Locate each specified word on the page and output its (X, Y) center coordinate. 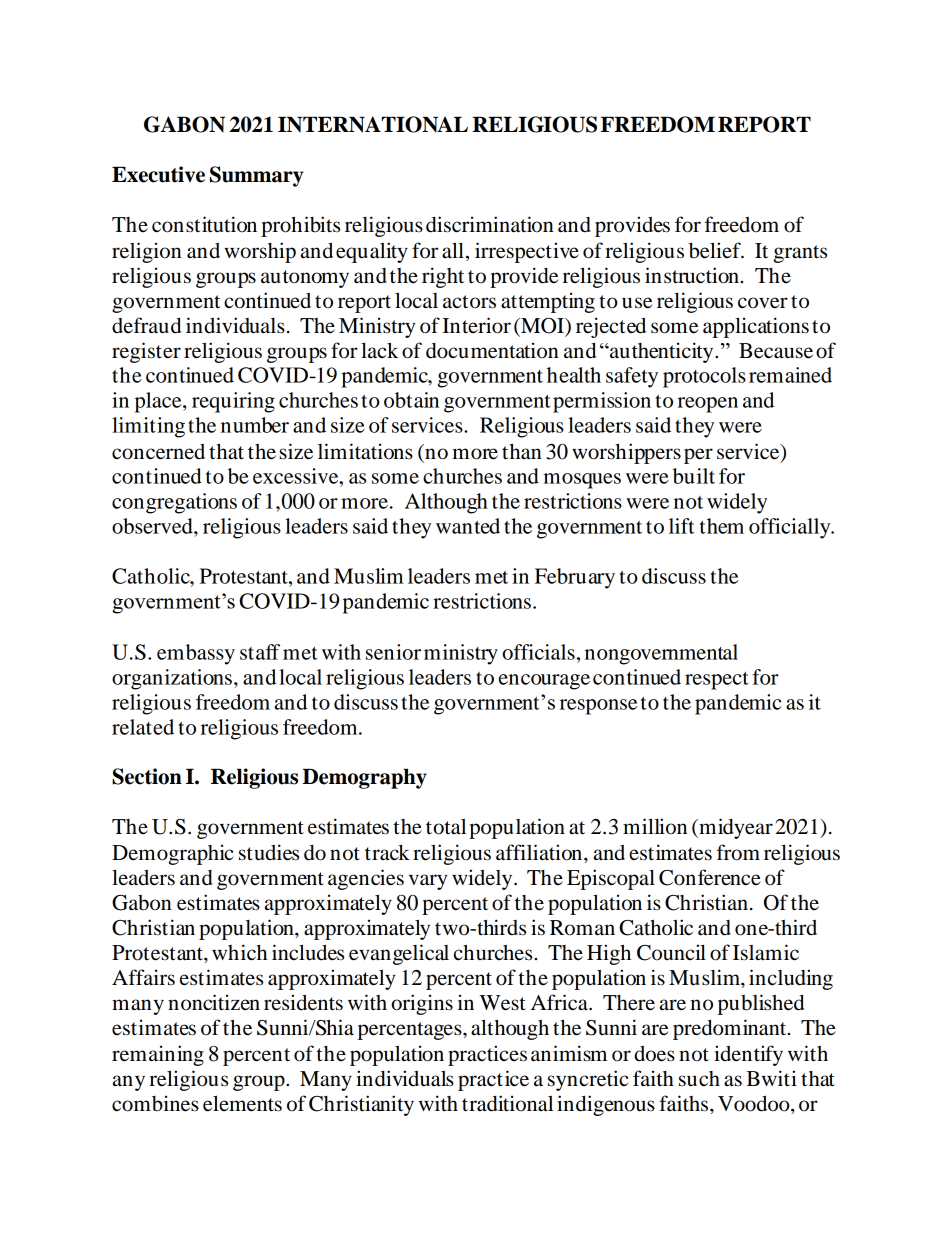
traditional (507, 1103)
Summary (257, 176)
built (694, 476)
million (655, 826)
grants (800, 254)
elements (242, 1103)
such (699, 1079)
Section (147, 776)
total (446, 826)
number (255, 425)
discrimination (490, 224)
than (522, 451)
